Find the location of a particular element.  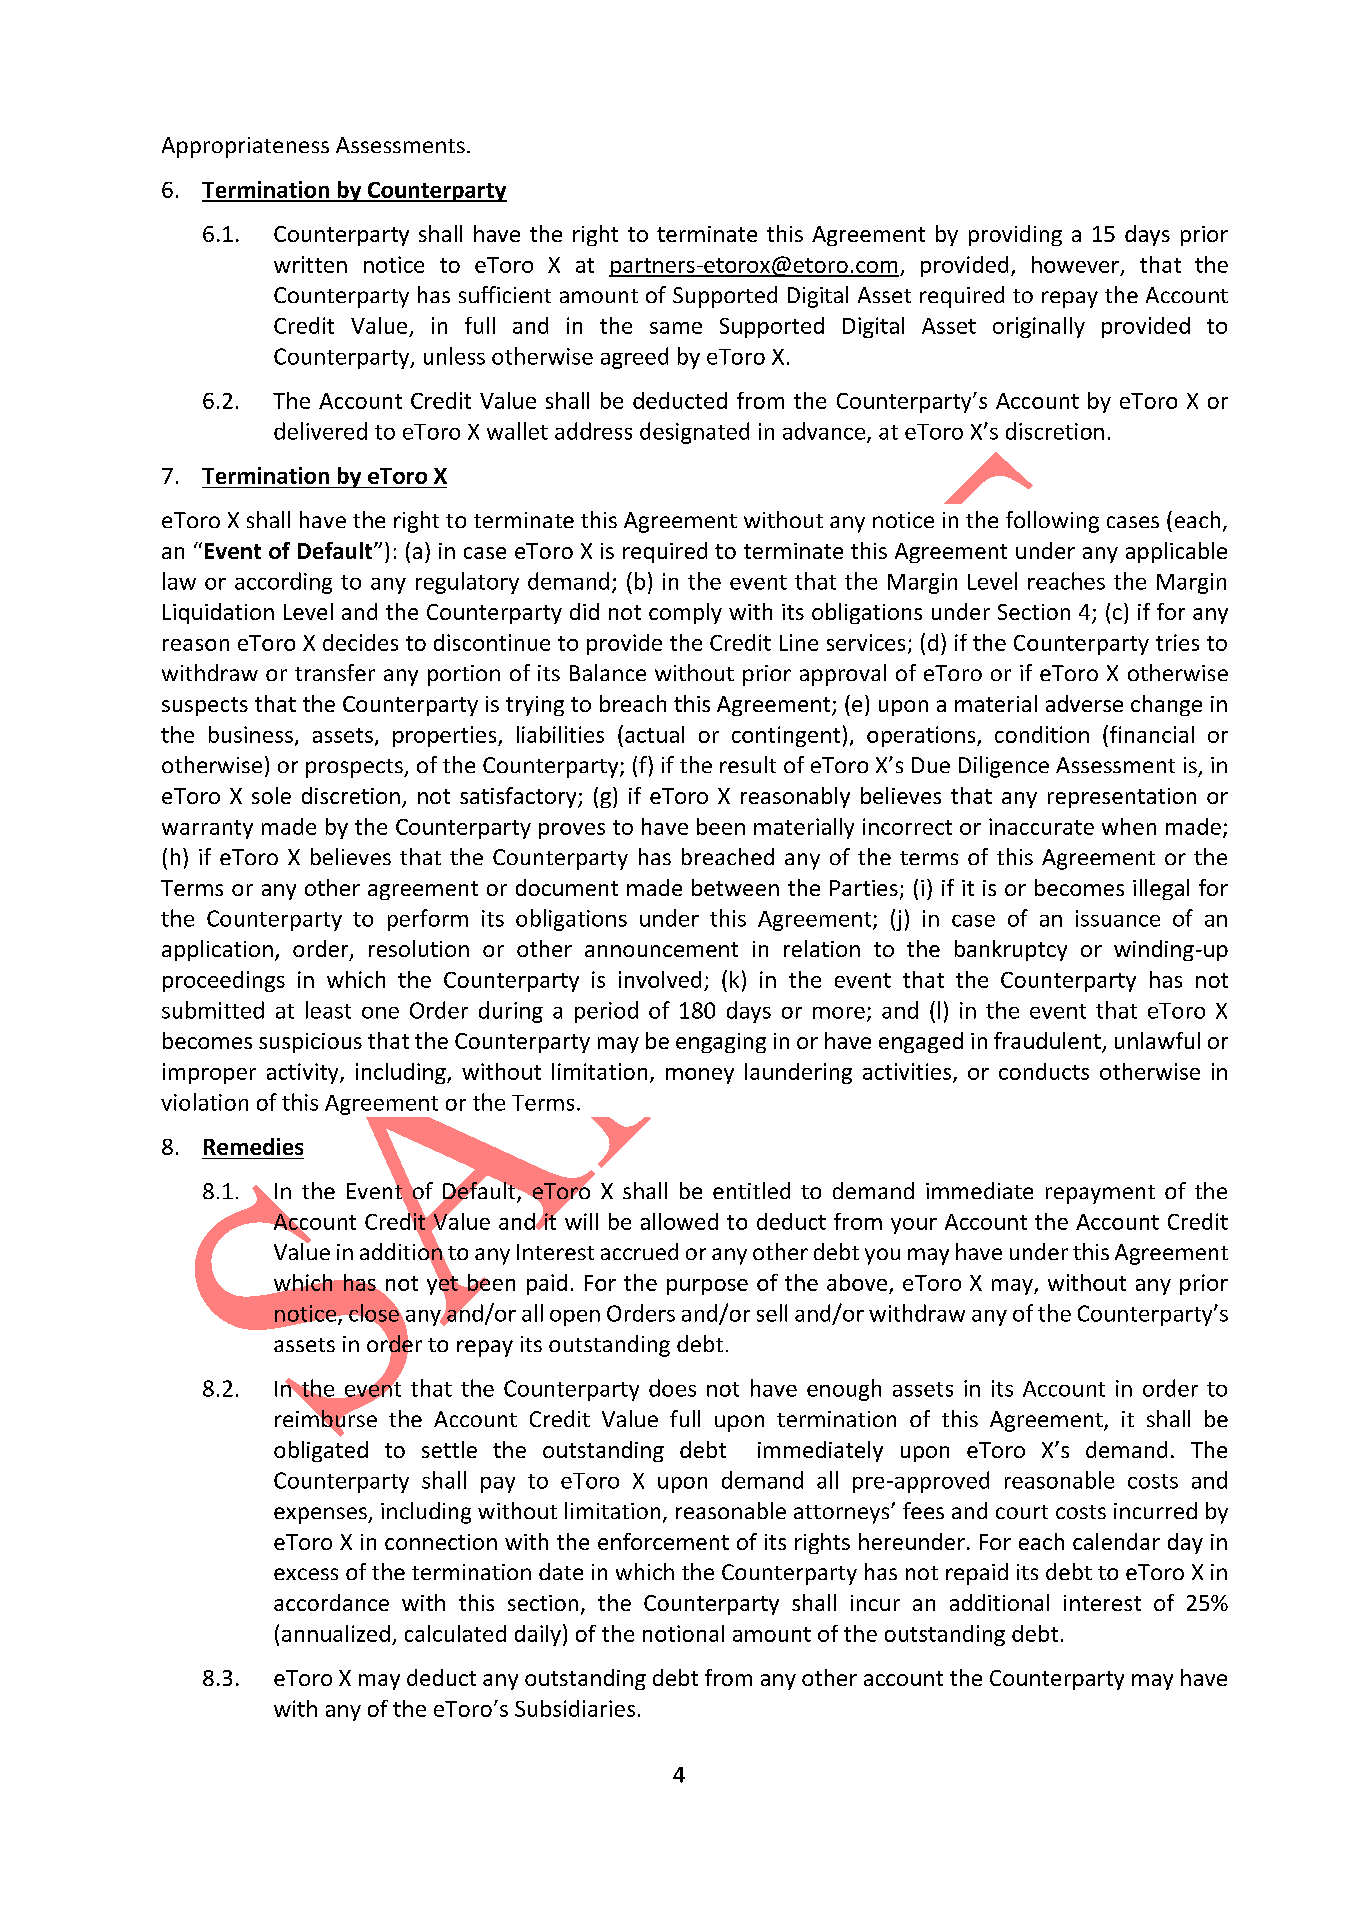

obligated is located at coordinates (321, 1451).
